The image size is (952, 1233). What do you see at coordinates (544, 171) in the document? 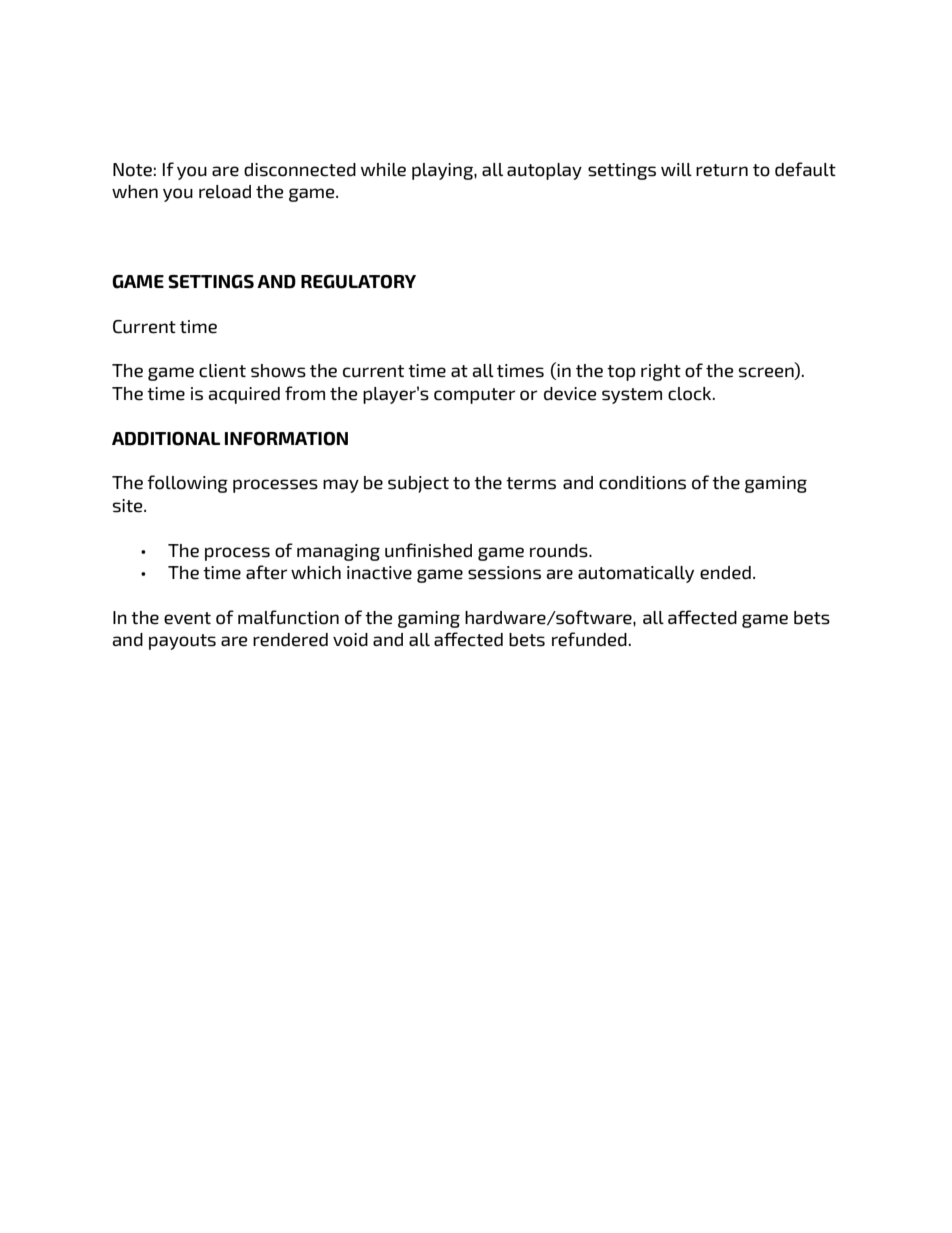
I see `autoplay` at bounding box center [544, 171].
